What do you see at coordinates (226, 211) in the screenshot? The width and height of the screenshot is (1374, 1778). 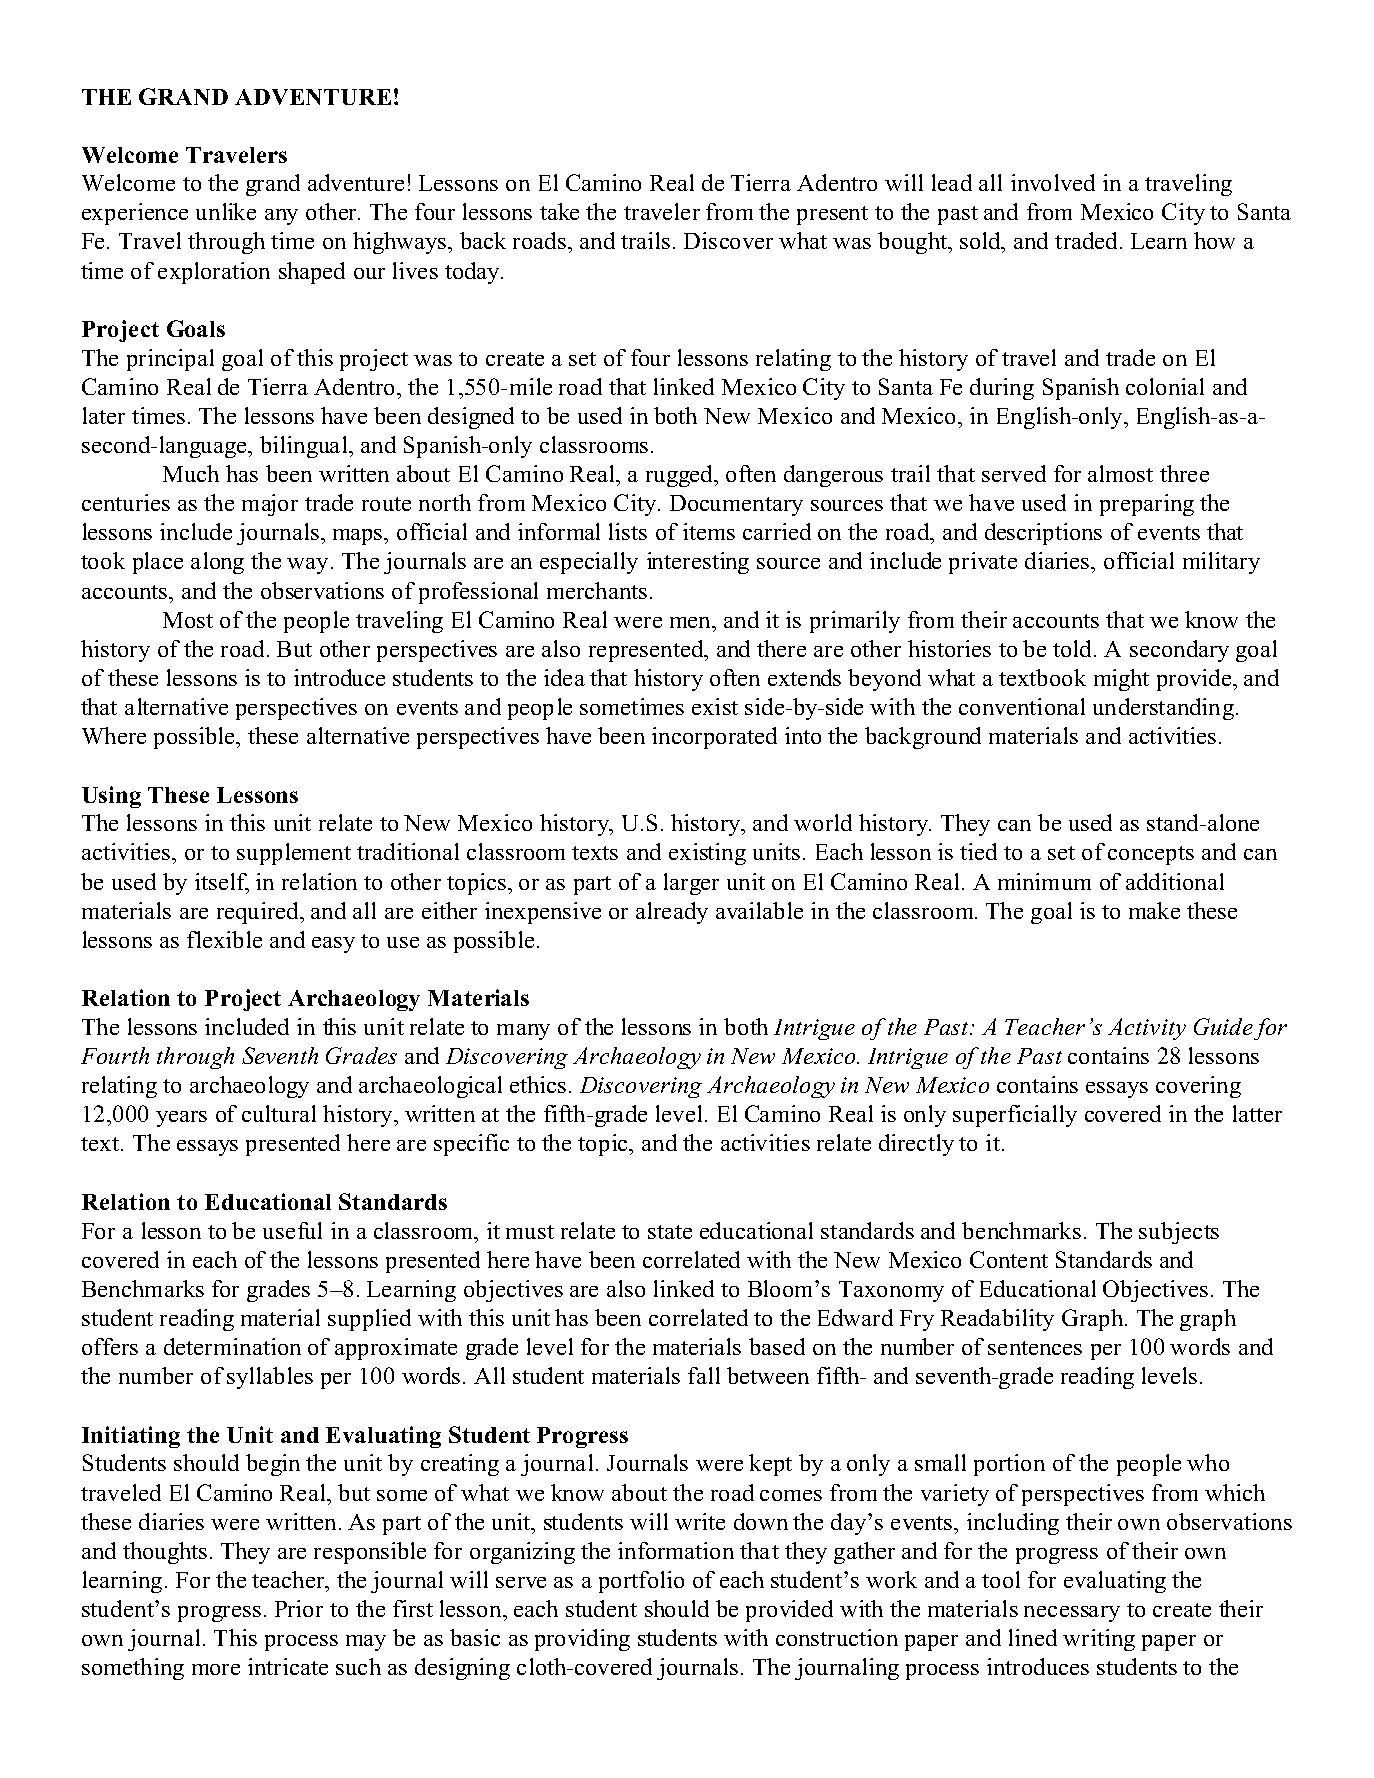 I see `unlike` at bounding box center [226, 211].
